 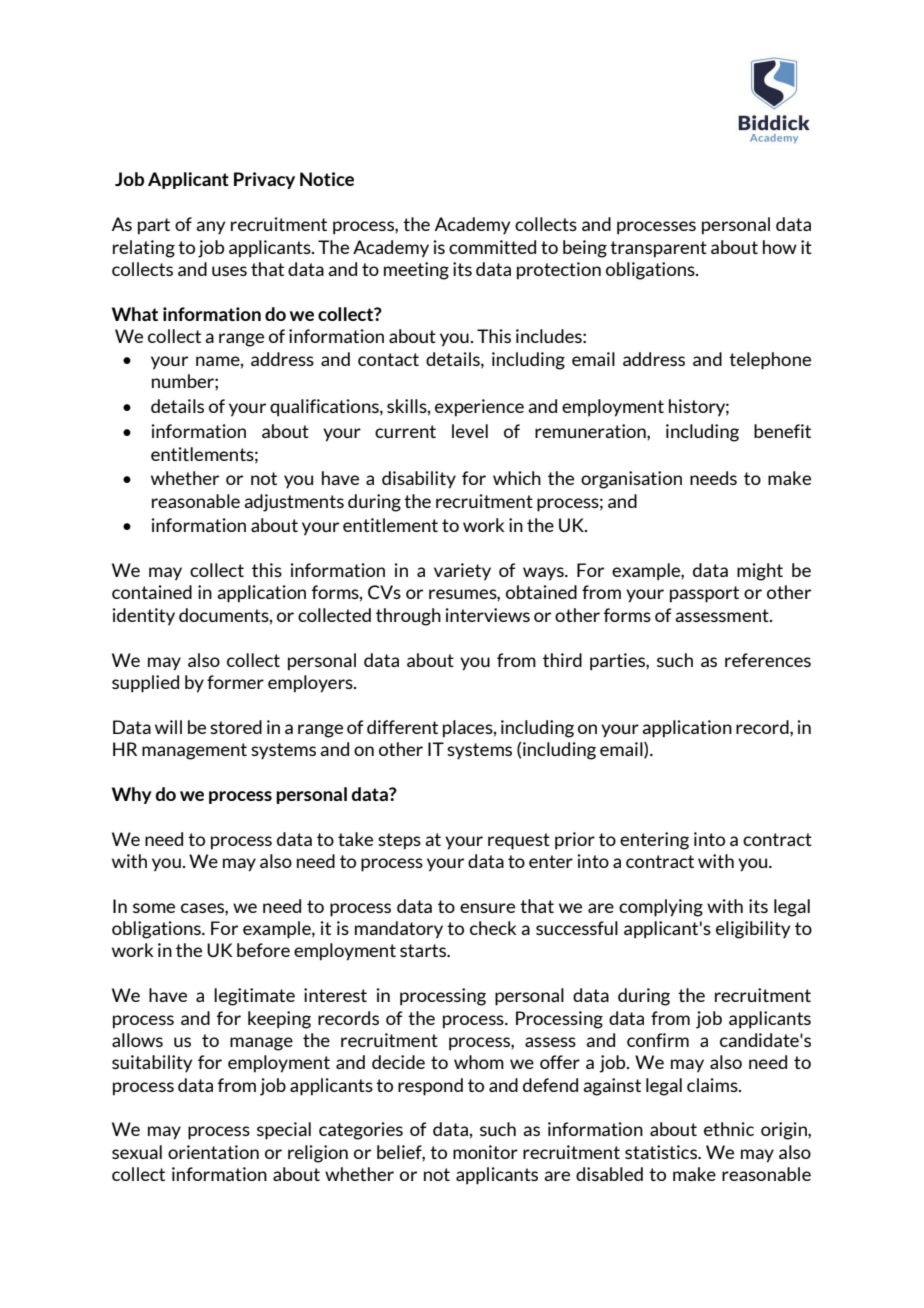 I want to click on committed, so click(x=492, y=247).
